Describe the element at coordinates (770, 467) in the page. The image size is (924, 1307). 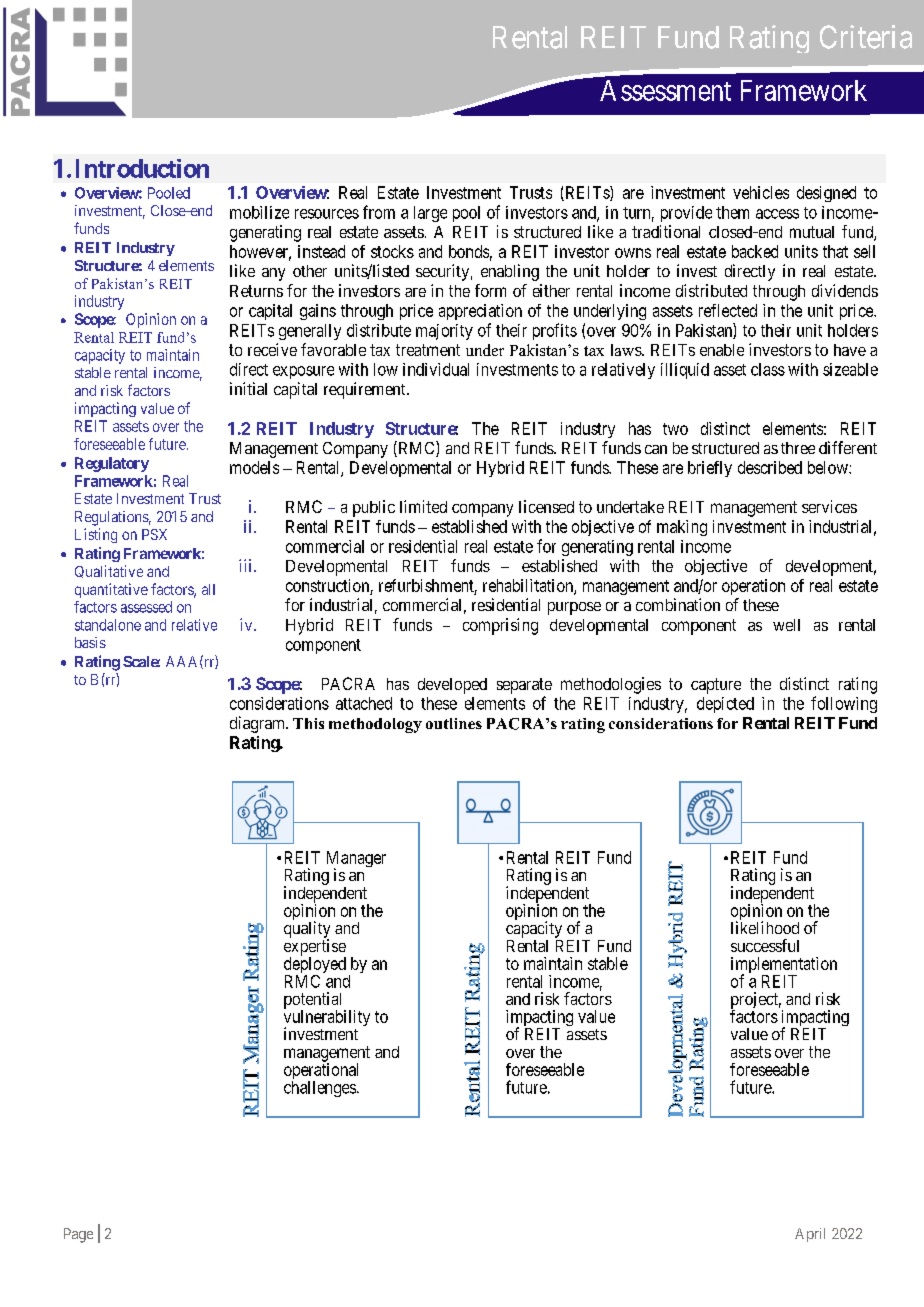
I see `described` at that location.
